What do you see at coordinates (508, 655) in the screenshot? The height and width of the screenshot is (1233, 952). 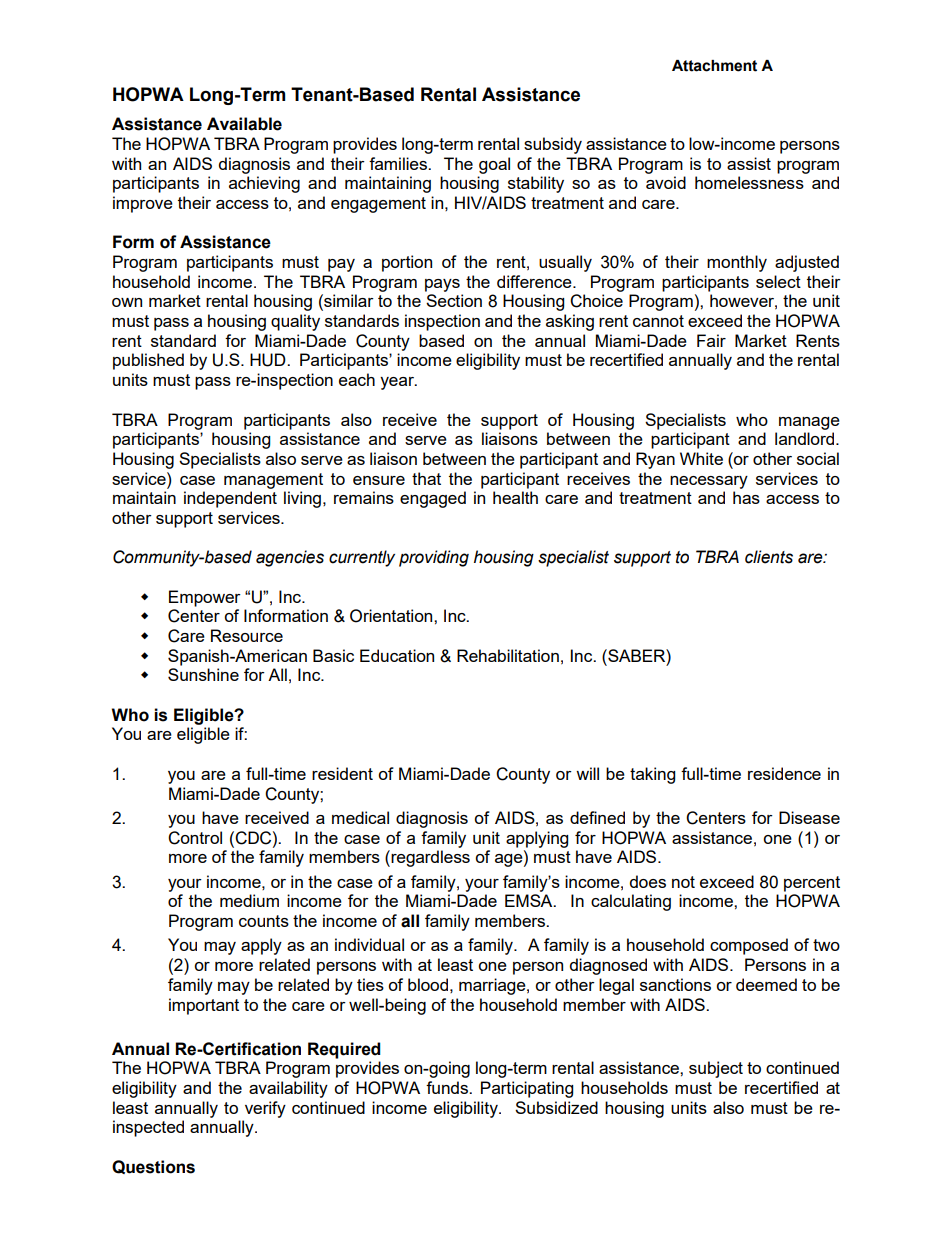 I see `Rehabilitation` at bounding box center [508, 655].
